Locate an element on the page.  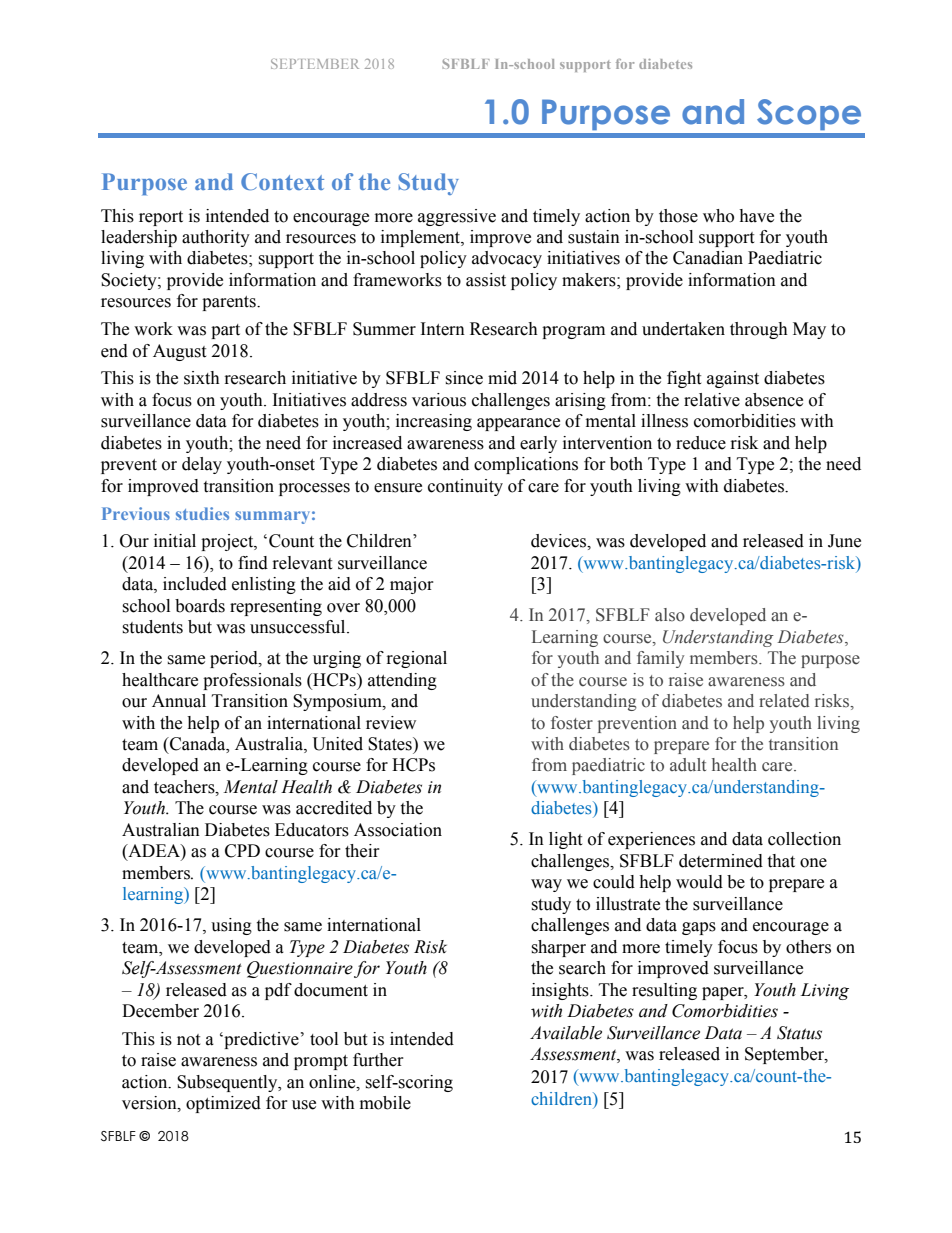
light is located at coordinates (565, 840).
